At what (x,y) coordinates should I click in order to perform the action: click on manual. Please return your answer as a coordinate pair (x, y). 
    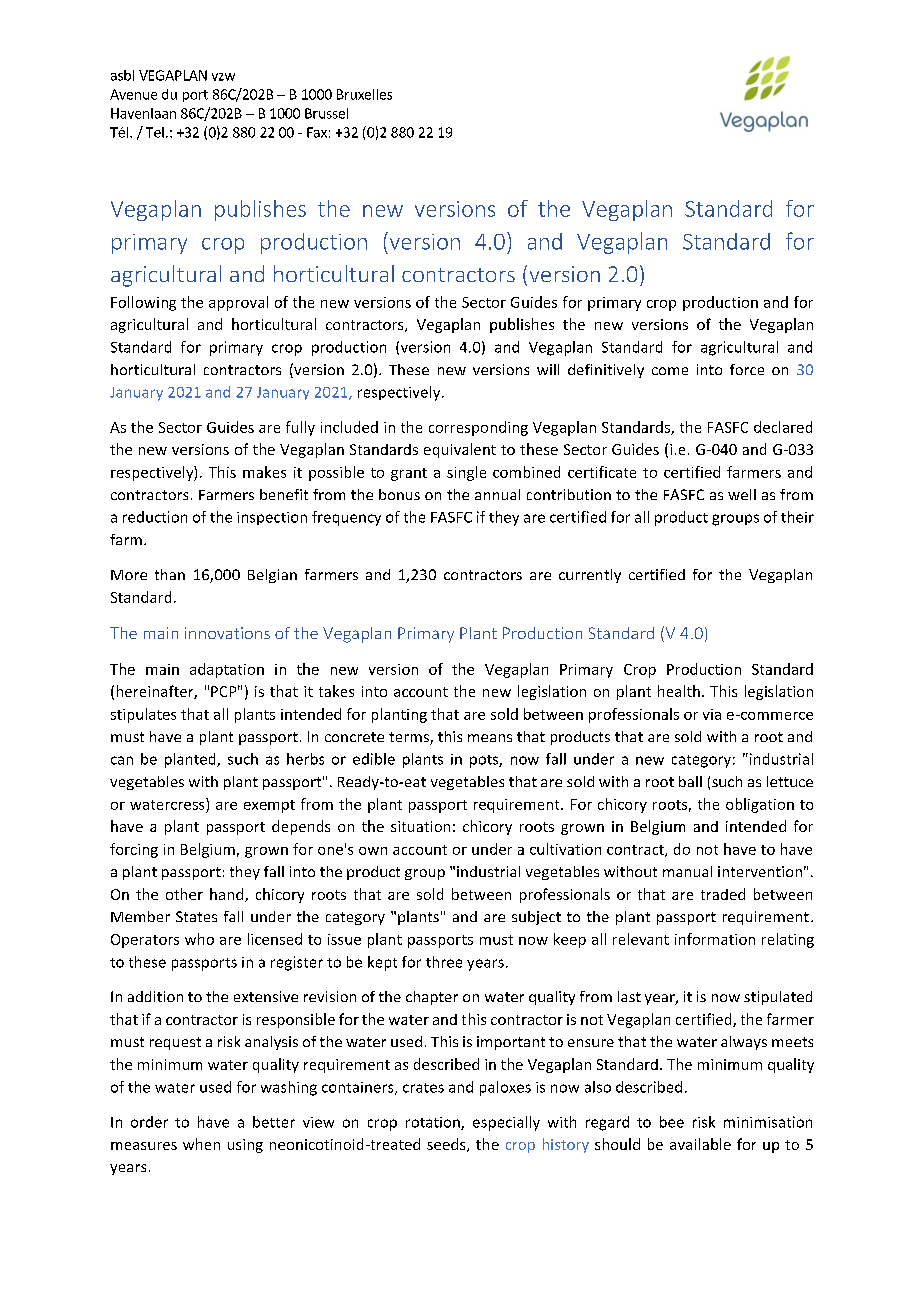
    Looking at the image, I should click on (687, 871).
